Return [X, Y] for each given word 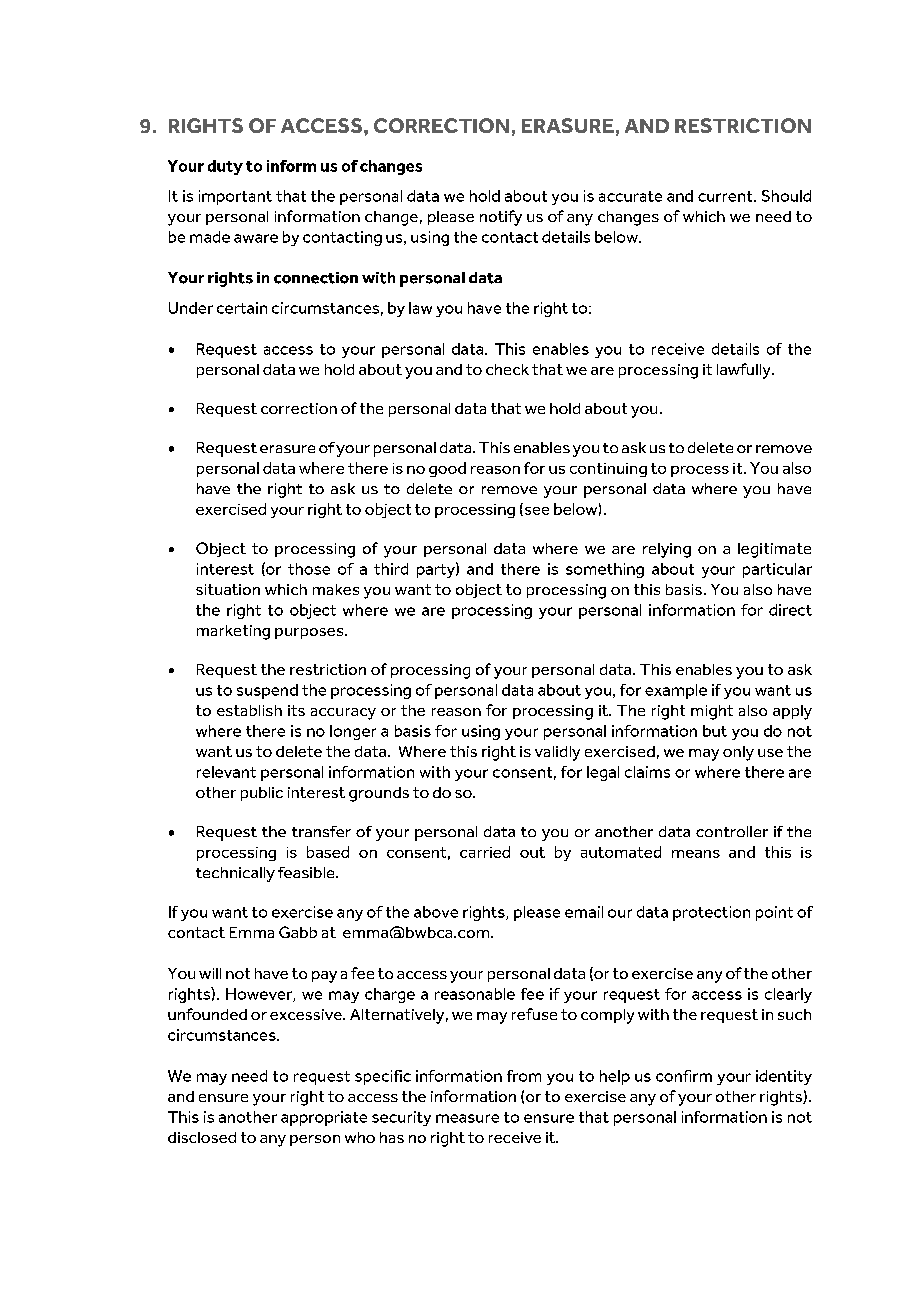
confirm [684, 1076]
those [309, 569]
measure [467, 1118]
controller [732, 831]
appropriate [324, 1118]
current [726, 196]
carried [485, 852]
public [262, 794]
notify [501, 218]
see [535, 511]
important [235, 197]
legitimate [774, 550]
